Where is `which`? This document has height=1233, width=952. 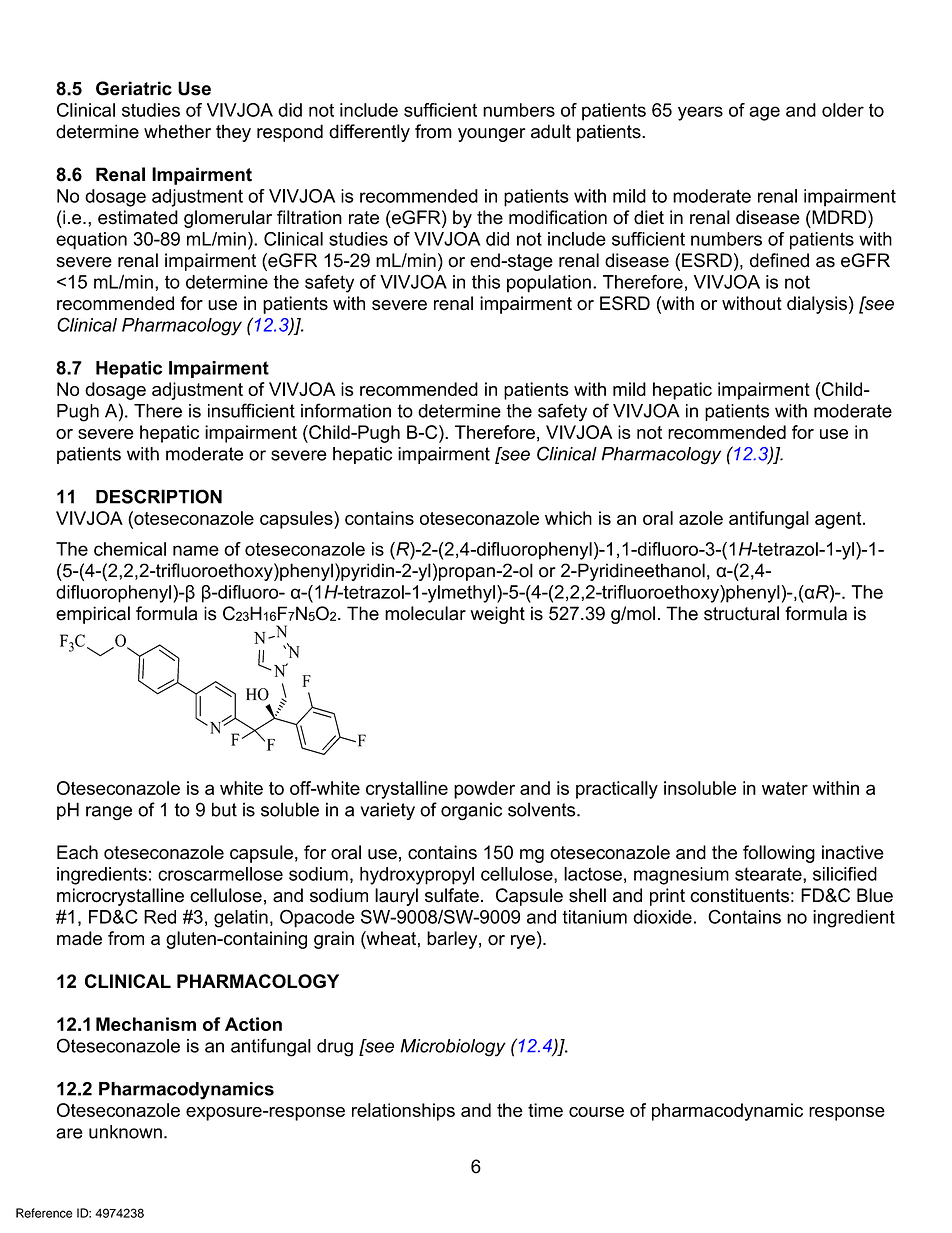 which is located at coordinates (568, 518).
